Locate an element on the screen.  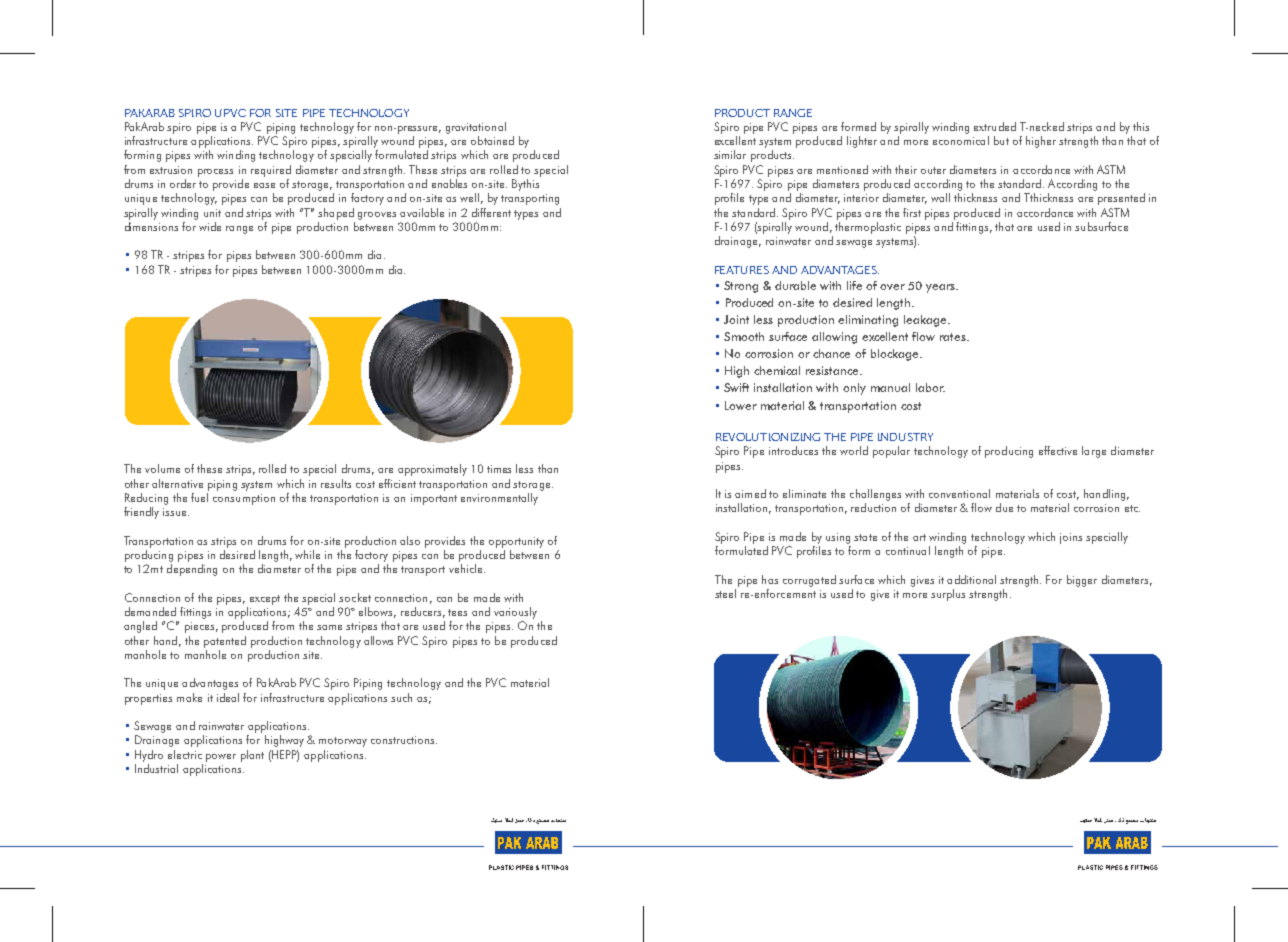
UPVC is located at coordinates (230, 113).
